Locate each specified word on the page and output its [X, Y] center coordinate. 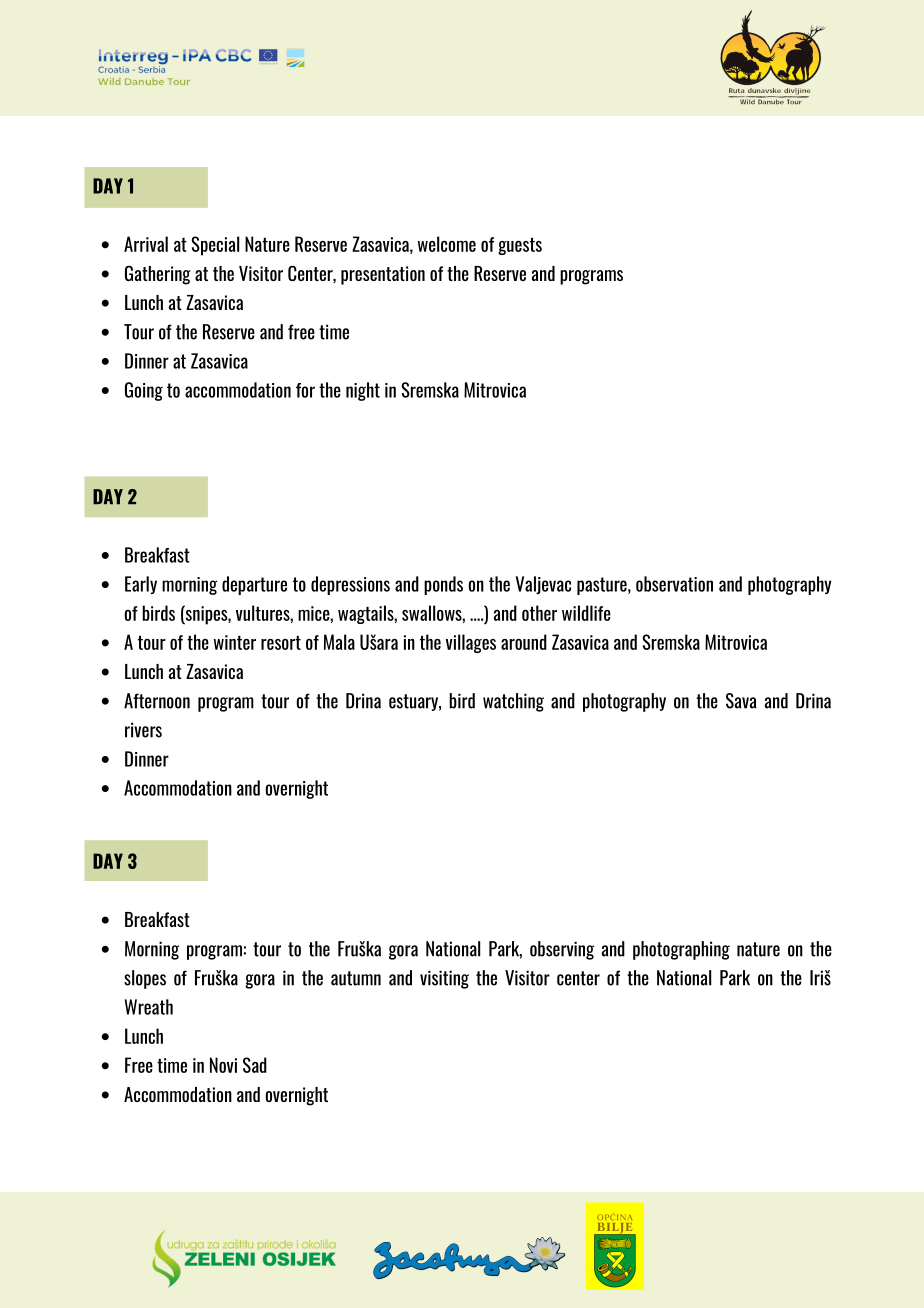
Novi [223, 1065]
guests [520, 246]
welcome [447, 244]
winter [235, 642]
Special [215, 246]
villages [471, 643]
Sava [741, 701]
